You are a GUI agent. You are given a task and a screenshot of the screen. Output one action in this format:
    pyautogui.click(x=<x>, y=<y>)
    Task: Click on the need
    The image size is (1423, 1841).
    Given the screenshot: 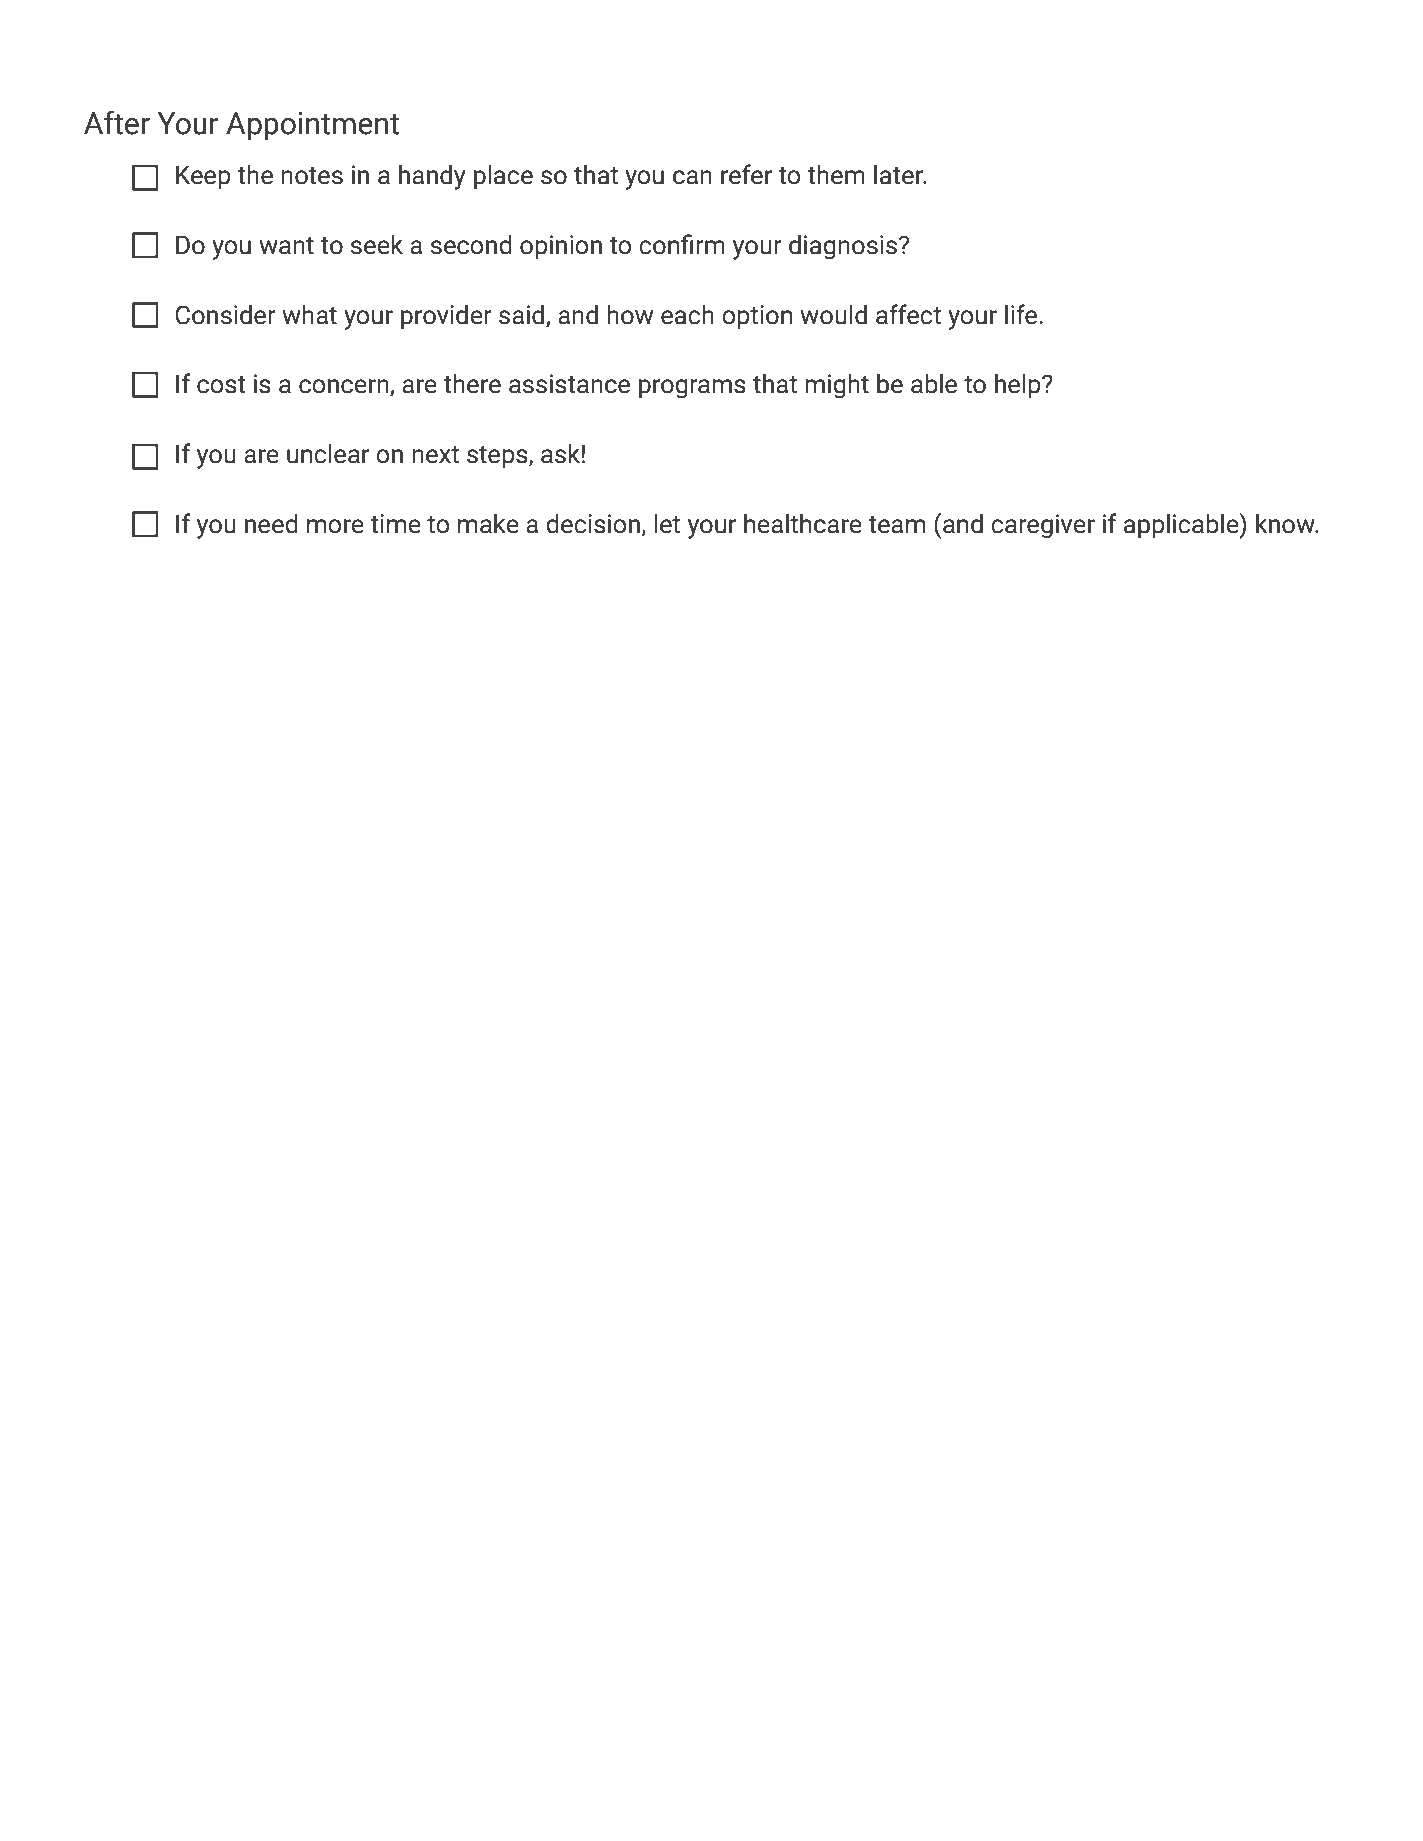 What is the action you would take?
    pyautogui.click(x=271, y=524)
